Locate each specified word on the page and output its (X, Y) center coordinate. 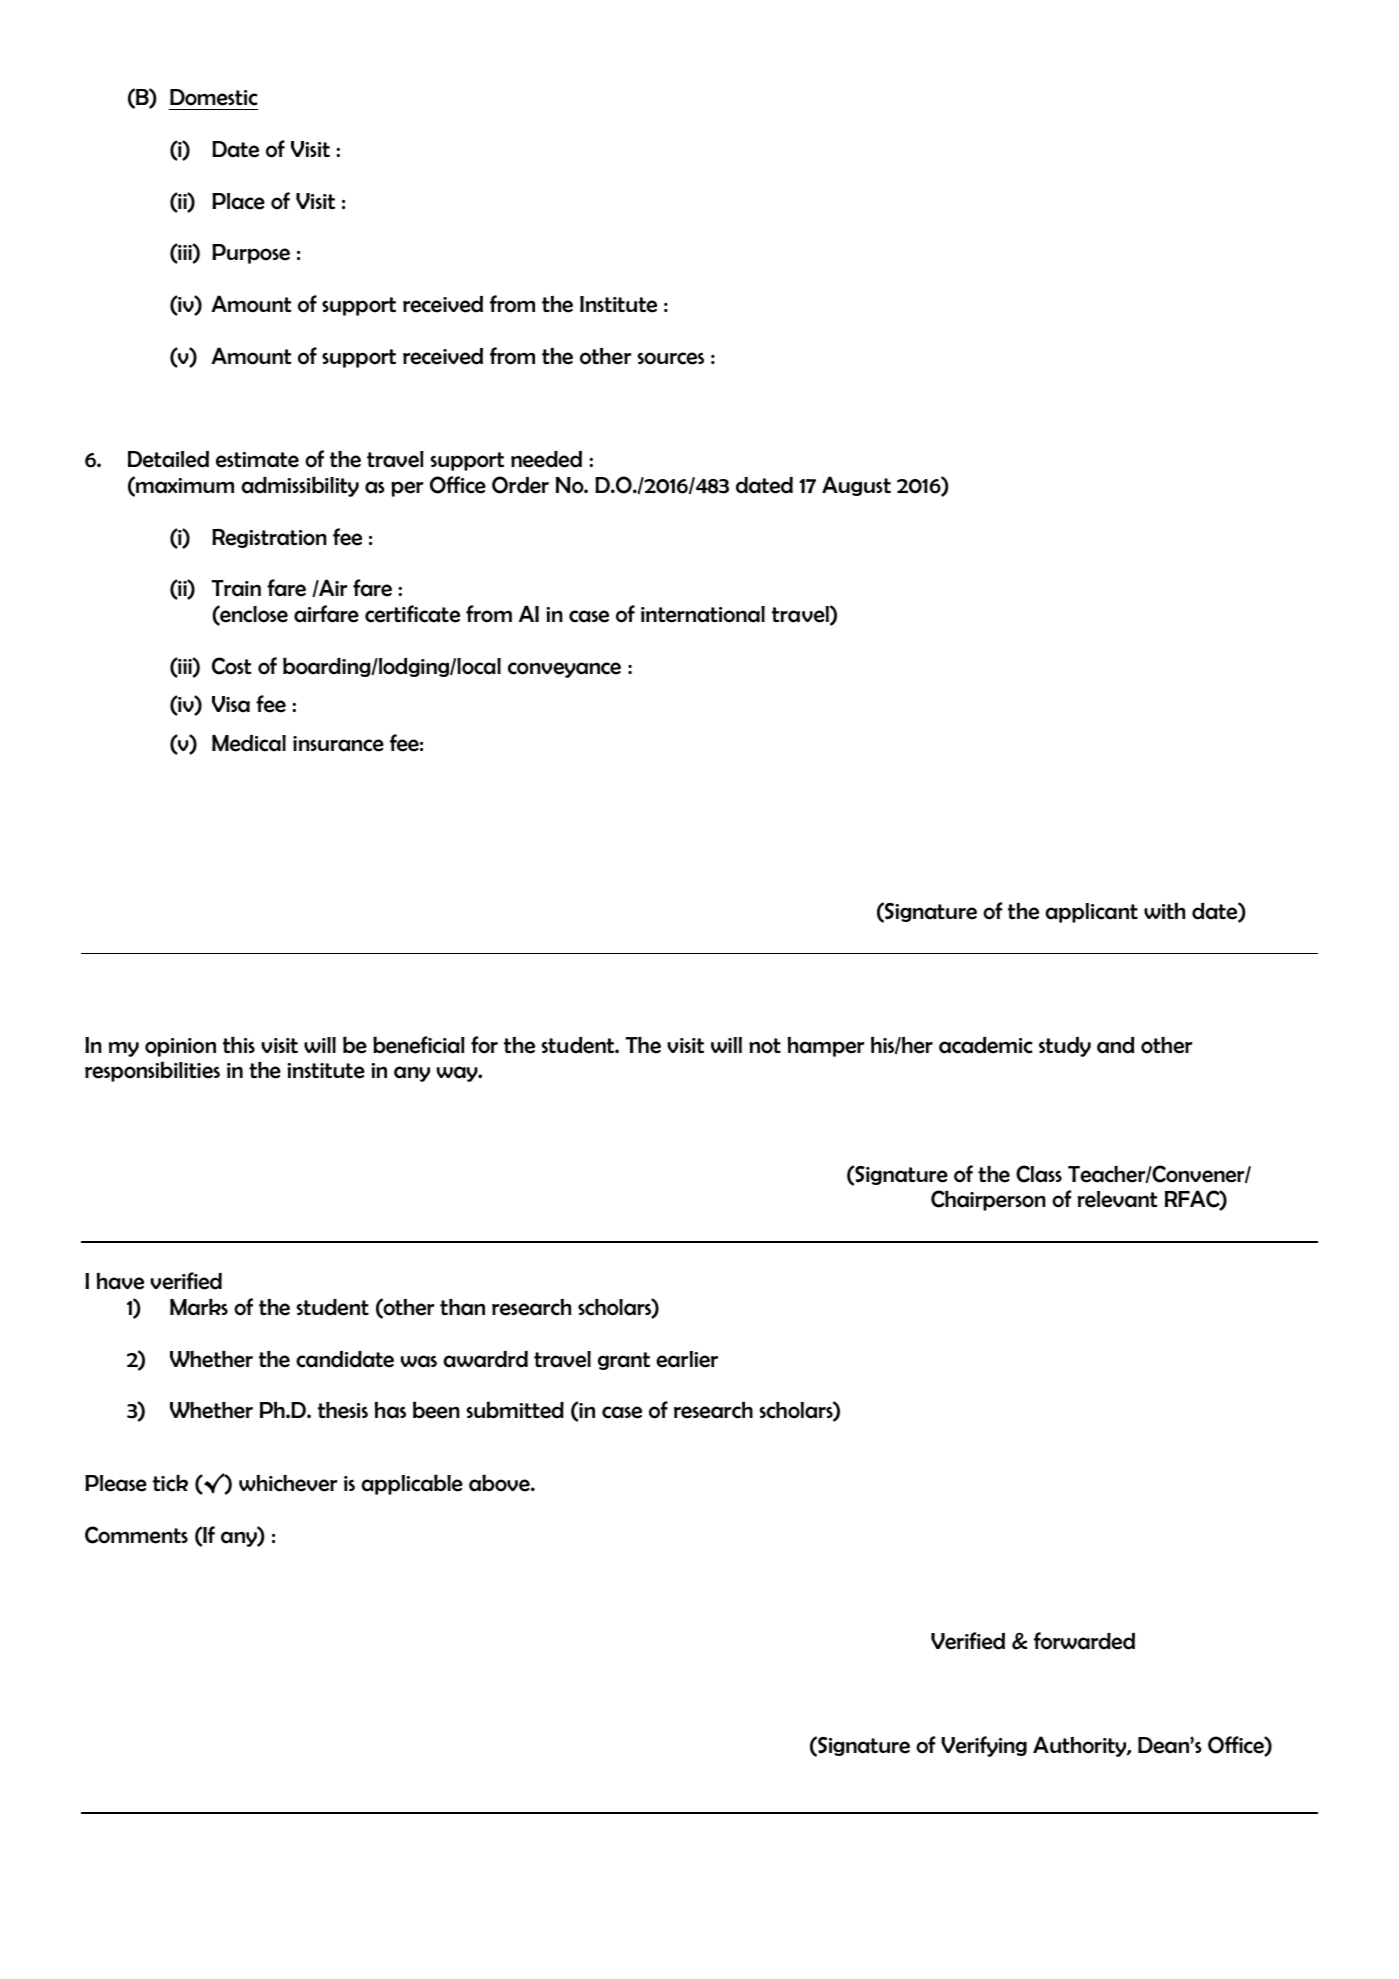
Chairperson (988, 1200)
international (703, 614)
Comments (136, 1535)
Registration (269, 538)
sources (671, 358)
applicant (1091, 913)
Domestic (214, 97)
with (1164, 911)
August (856, 486)
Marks (199, 1307)
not (765, 1046)
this (239, 1045)
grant (624, 1361)
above (500, 1483)
